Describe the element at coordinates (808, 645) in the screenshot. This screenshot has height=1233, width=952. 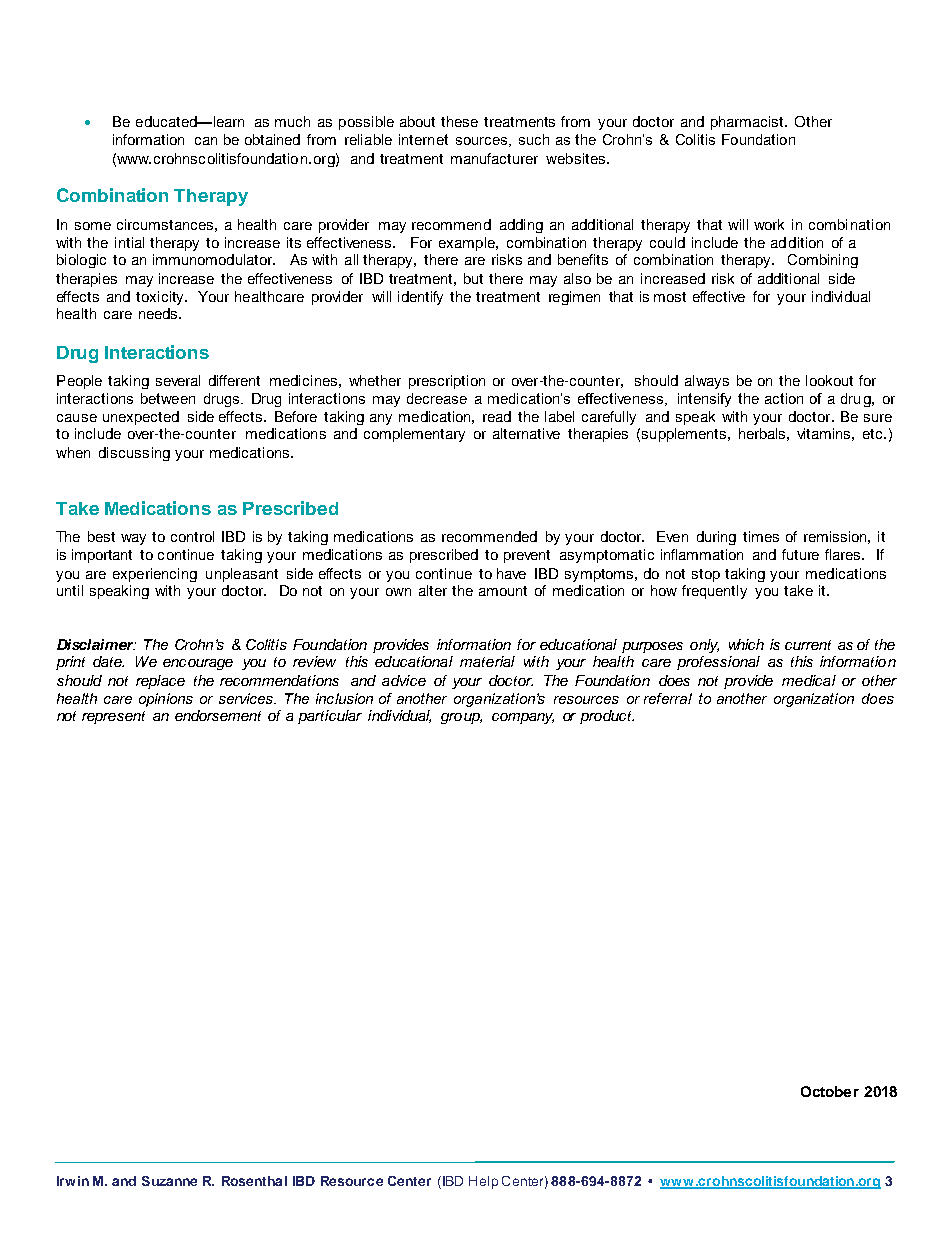
I see `current` at that location.
